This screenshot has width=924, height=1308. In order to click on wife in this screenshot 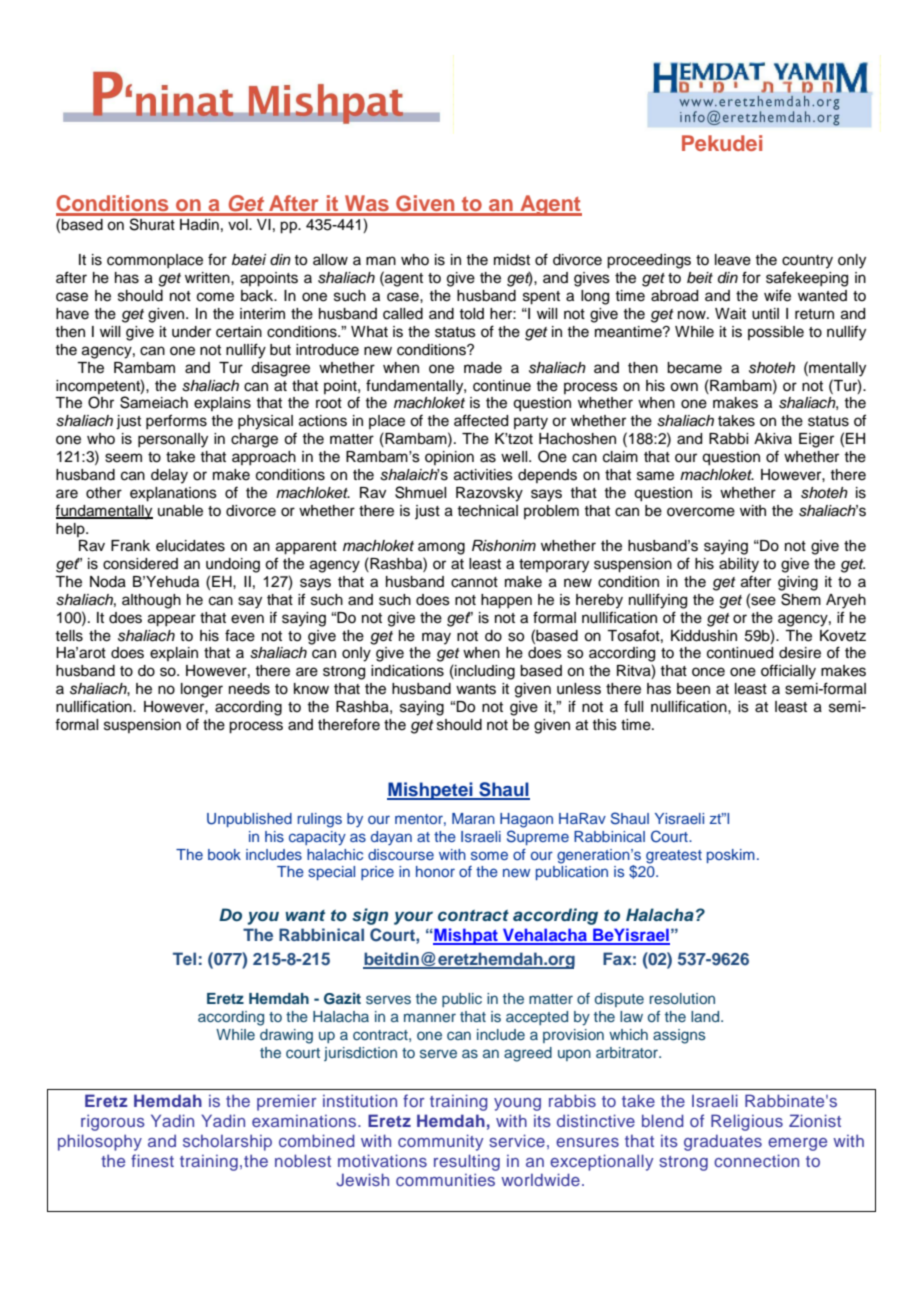, I will do `click(777, 295)`.
